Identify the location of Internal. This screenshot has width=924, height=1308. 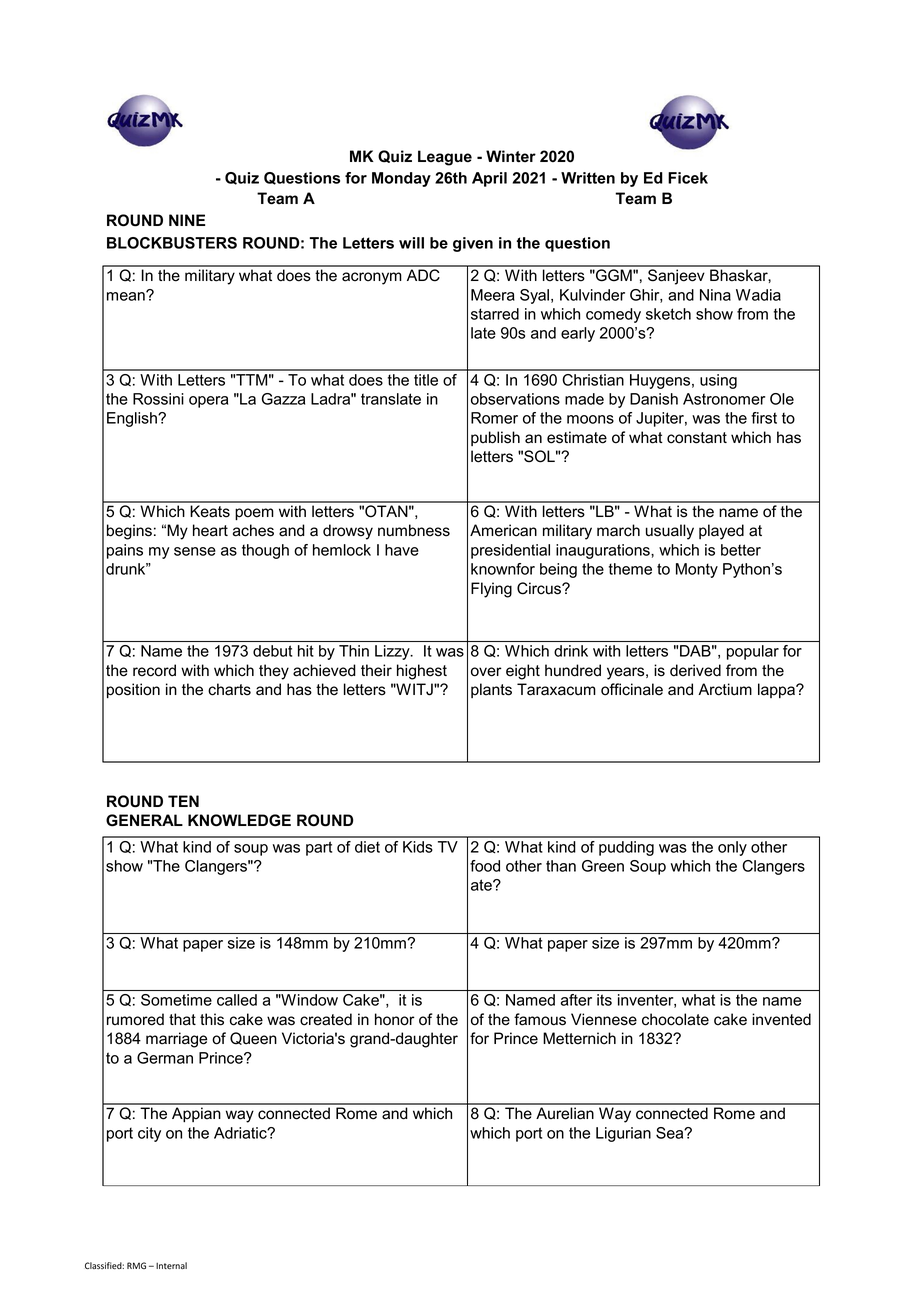
(171, 1265).
